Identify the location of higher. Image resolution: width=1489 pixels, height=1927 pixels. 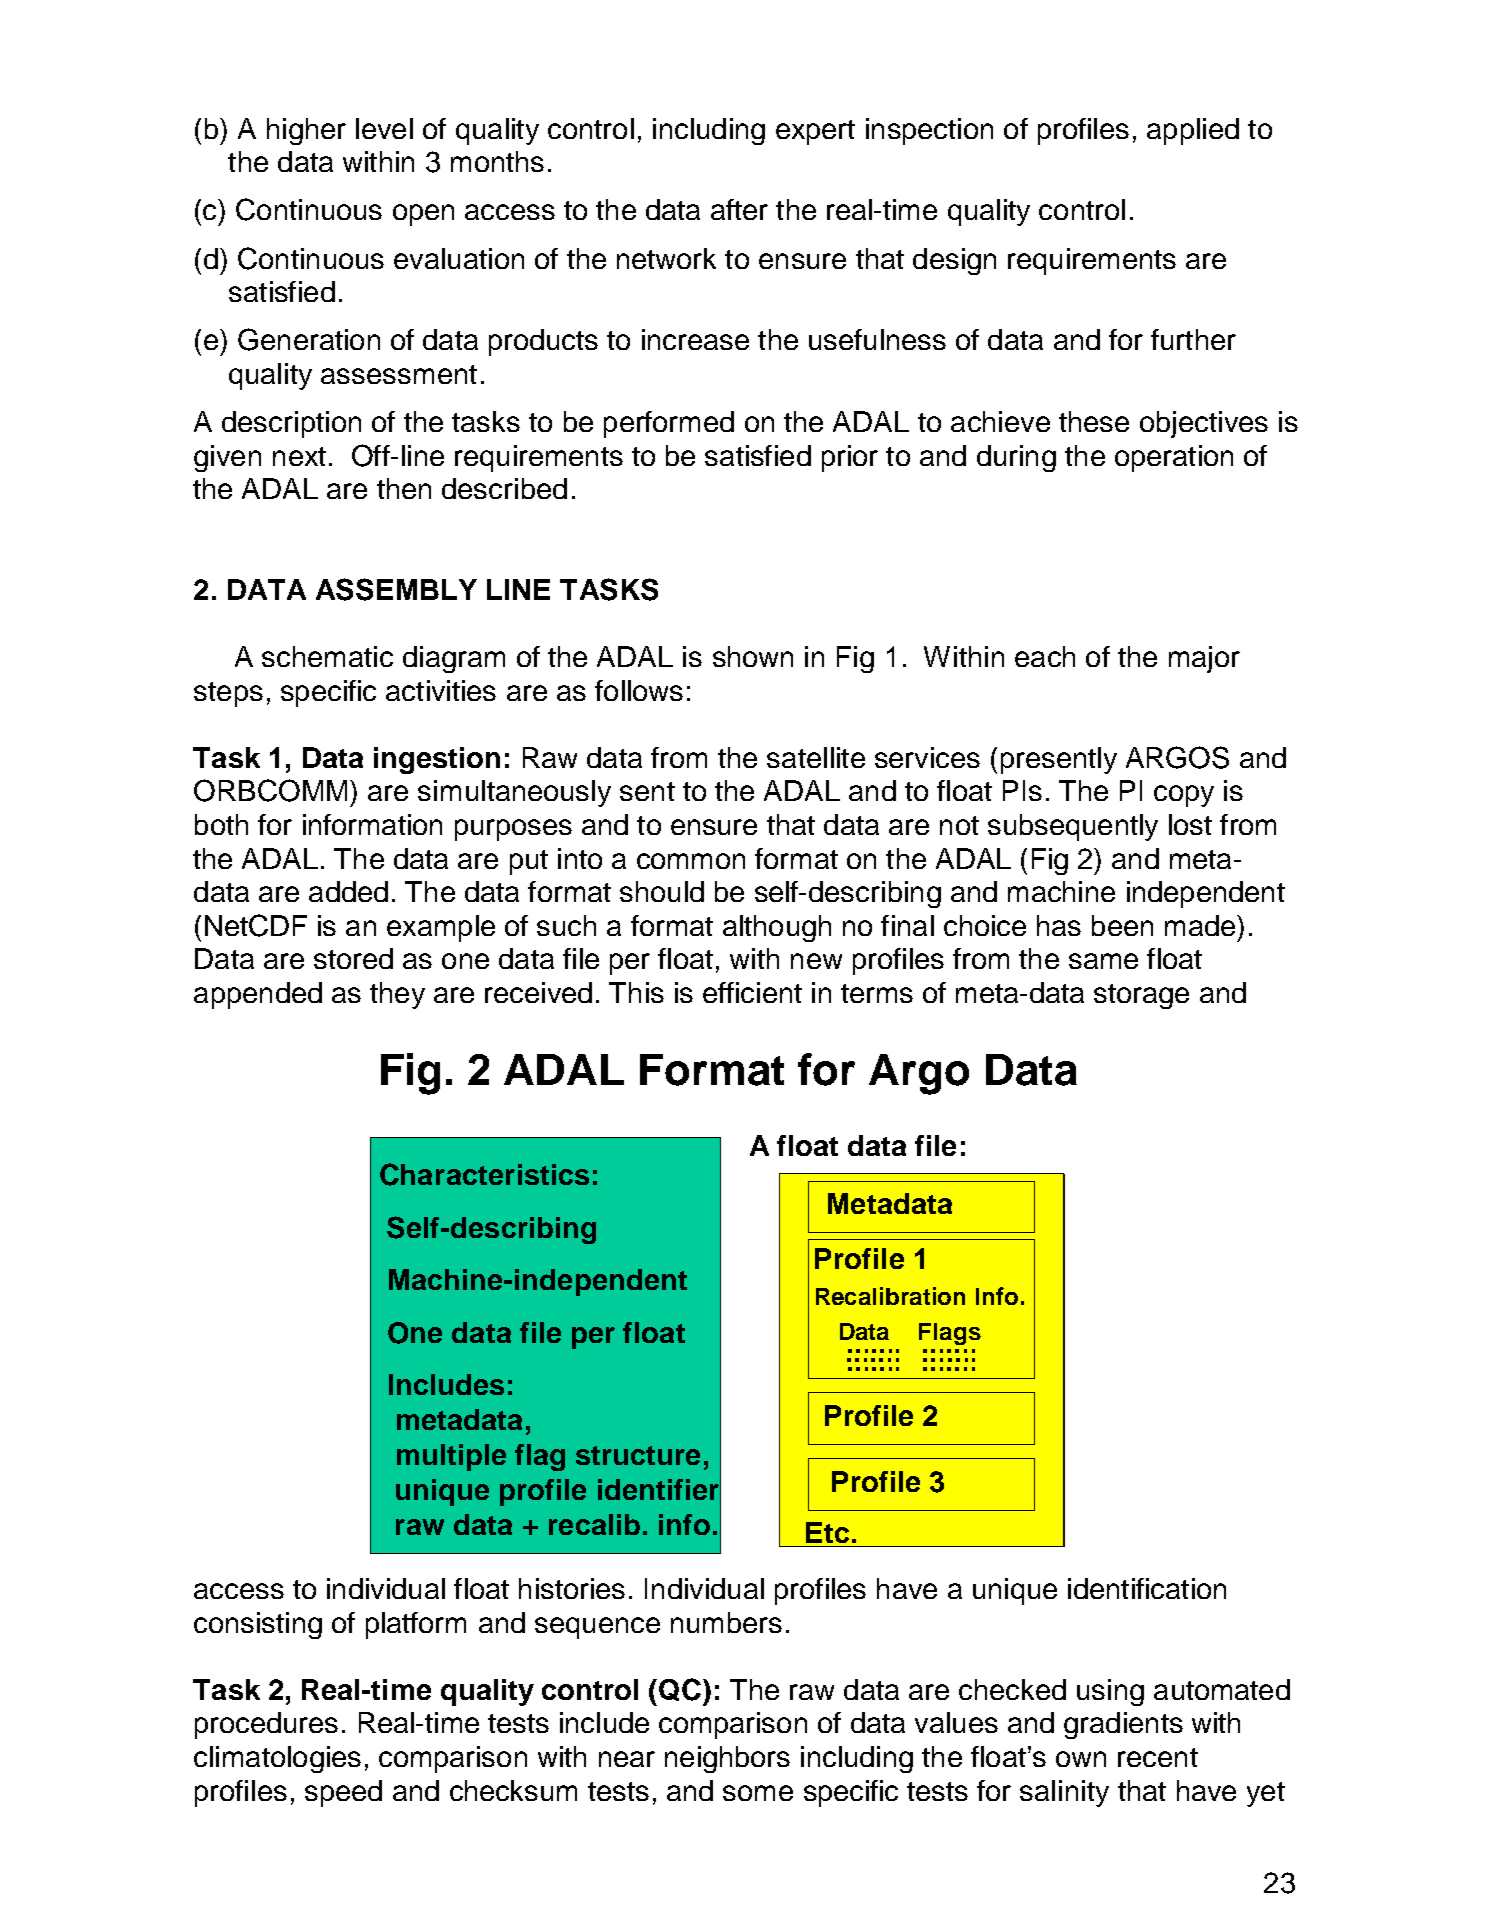
(306, 131).
